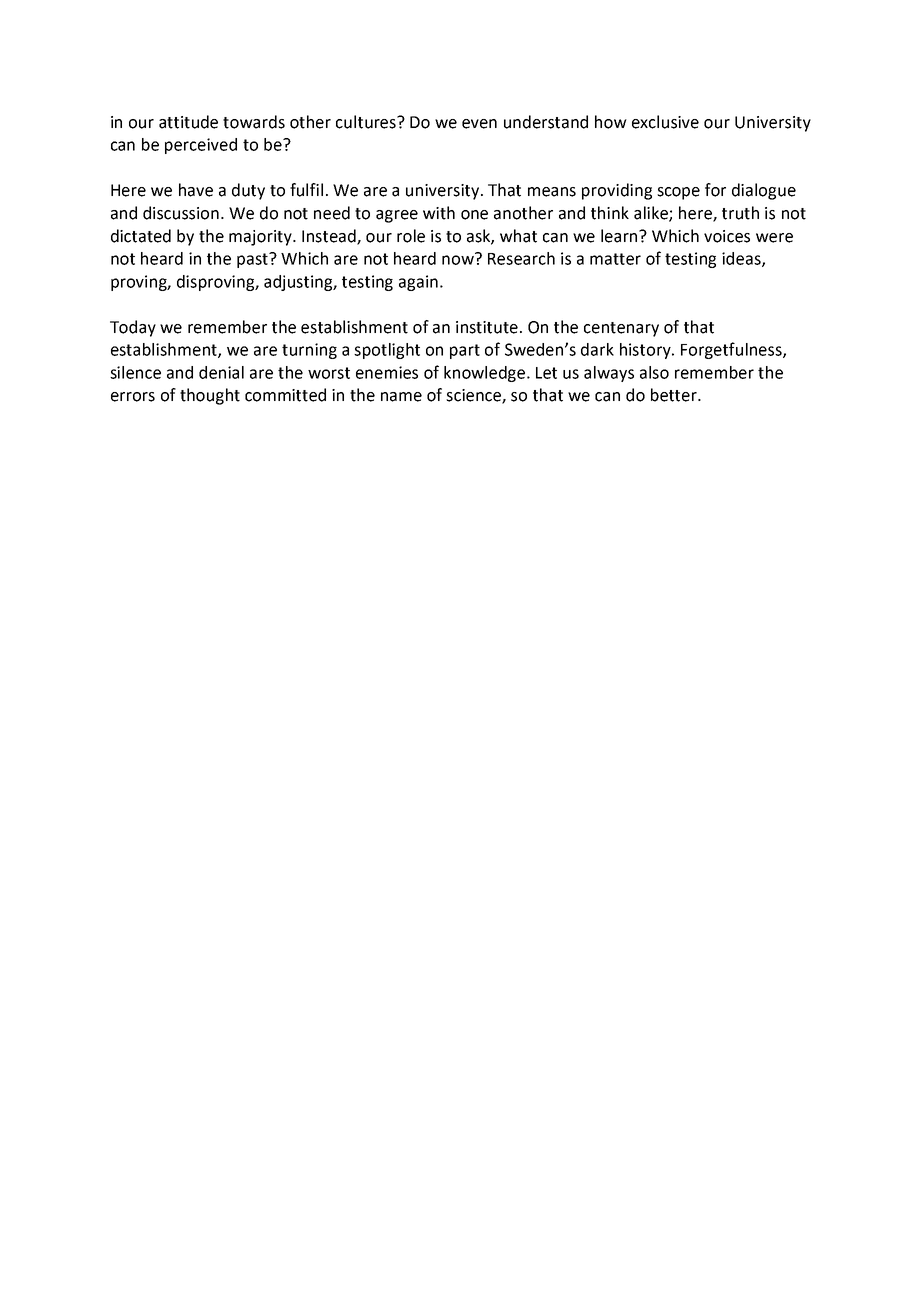 The width and height of the image is (924, 1309). What do you see at coordinates (678, 193) in the image?
I see `scope` at bounding box center [678, 193].
